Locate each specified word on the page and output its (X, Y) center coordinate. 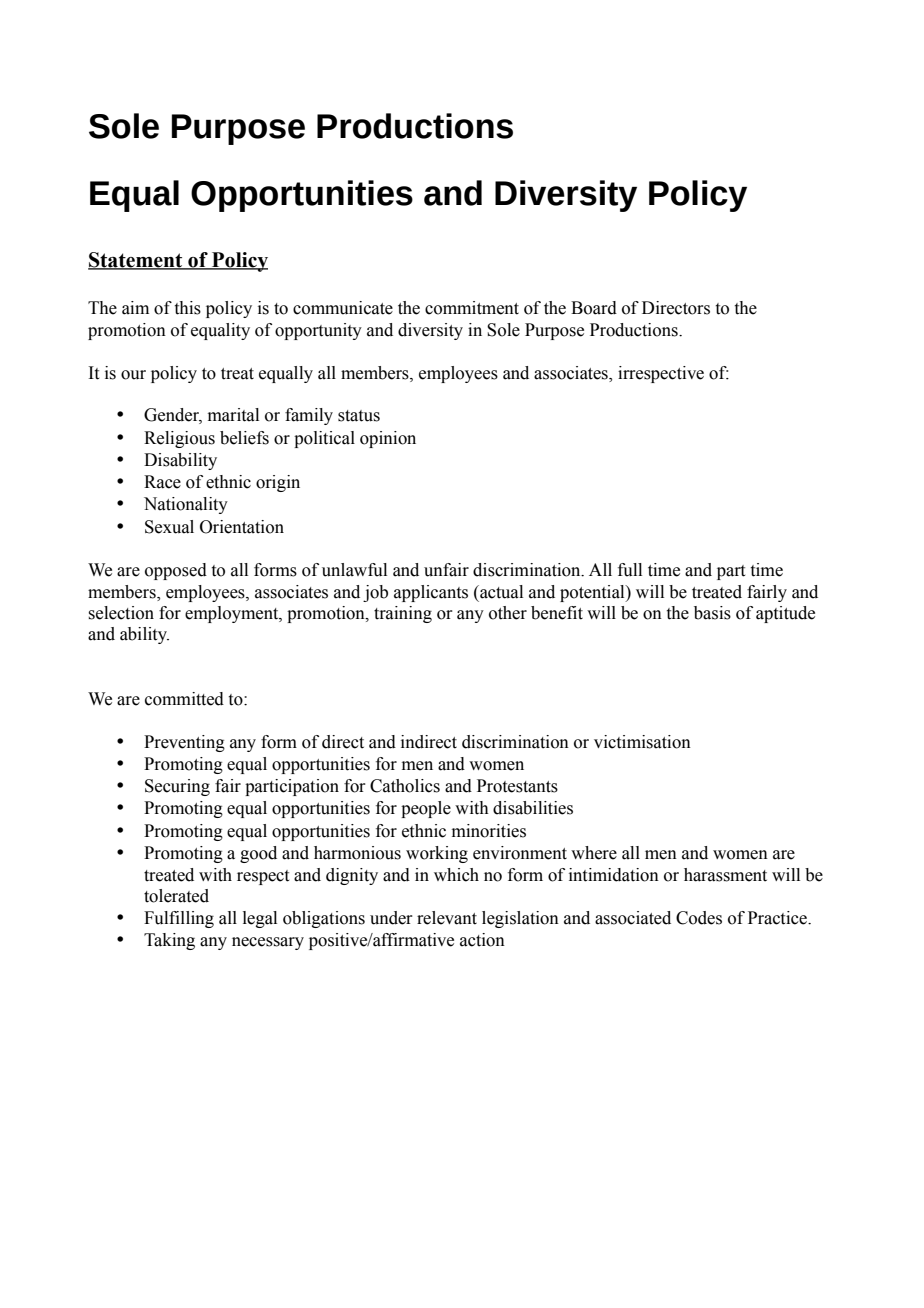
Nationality (186, 505)
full (630, 570)
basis (712, 613)
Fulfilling (179, 919)
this (188, 308)
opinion (388, 439)
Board (594, 308)
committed (184, 699)
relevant (447, 918)
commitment (472, 308)
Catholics (405, 786)
